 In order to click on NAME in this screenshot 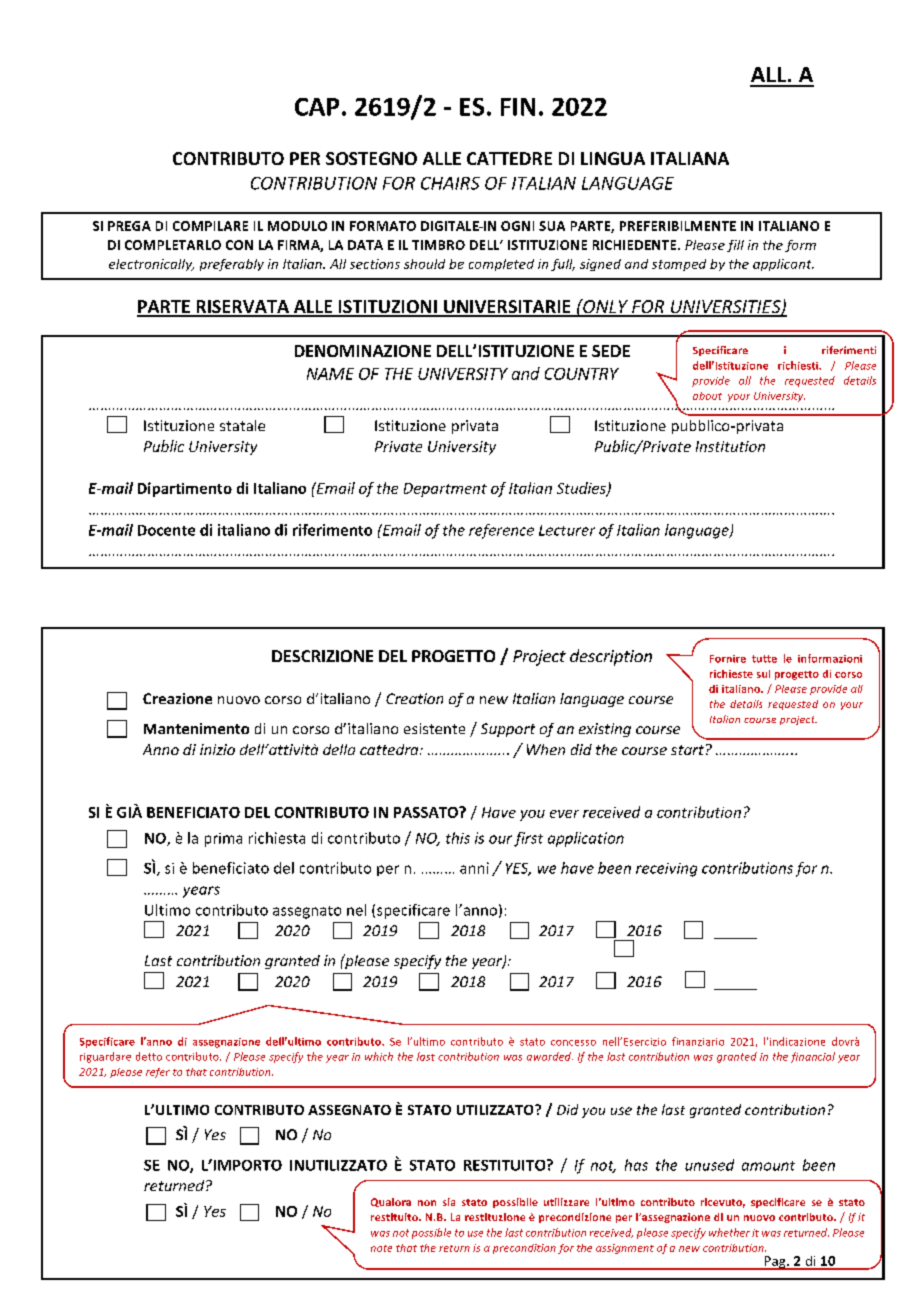, I will do `click(330, 374)`.
